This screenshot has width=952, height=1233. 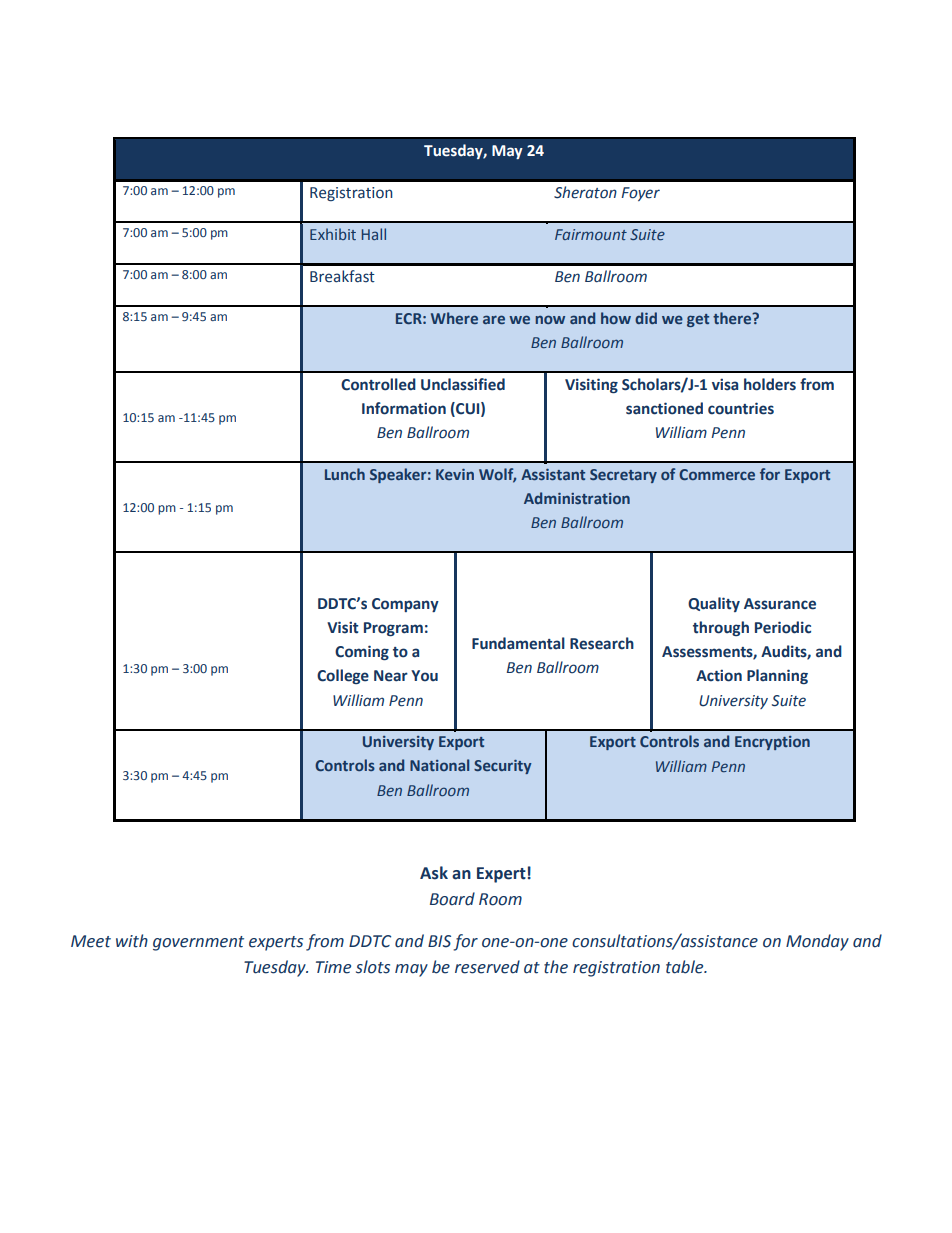 I want to click on Foyer, so click(x=640, y=194).
